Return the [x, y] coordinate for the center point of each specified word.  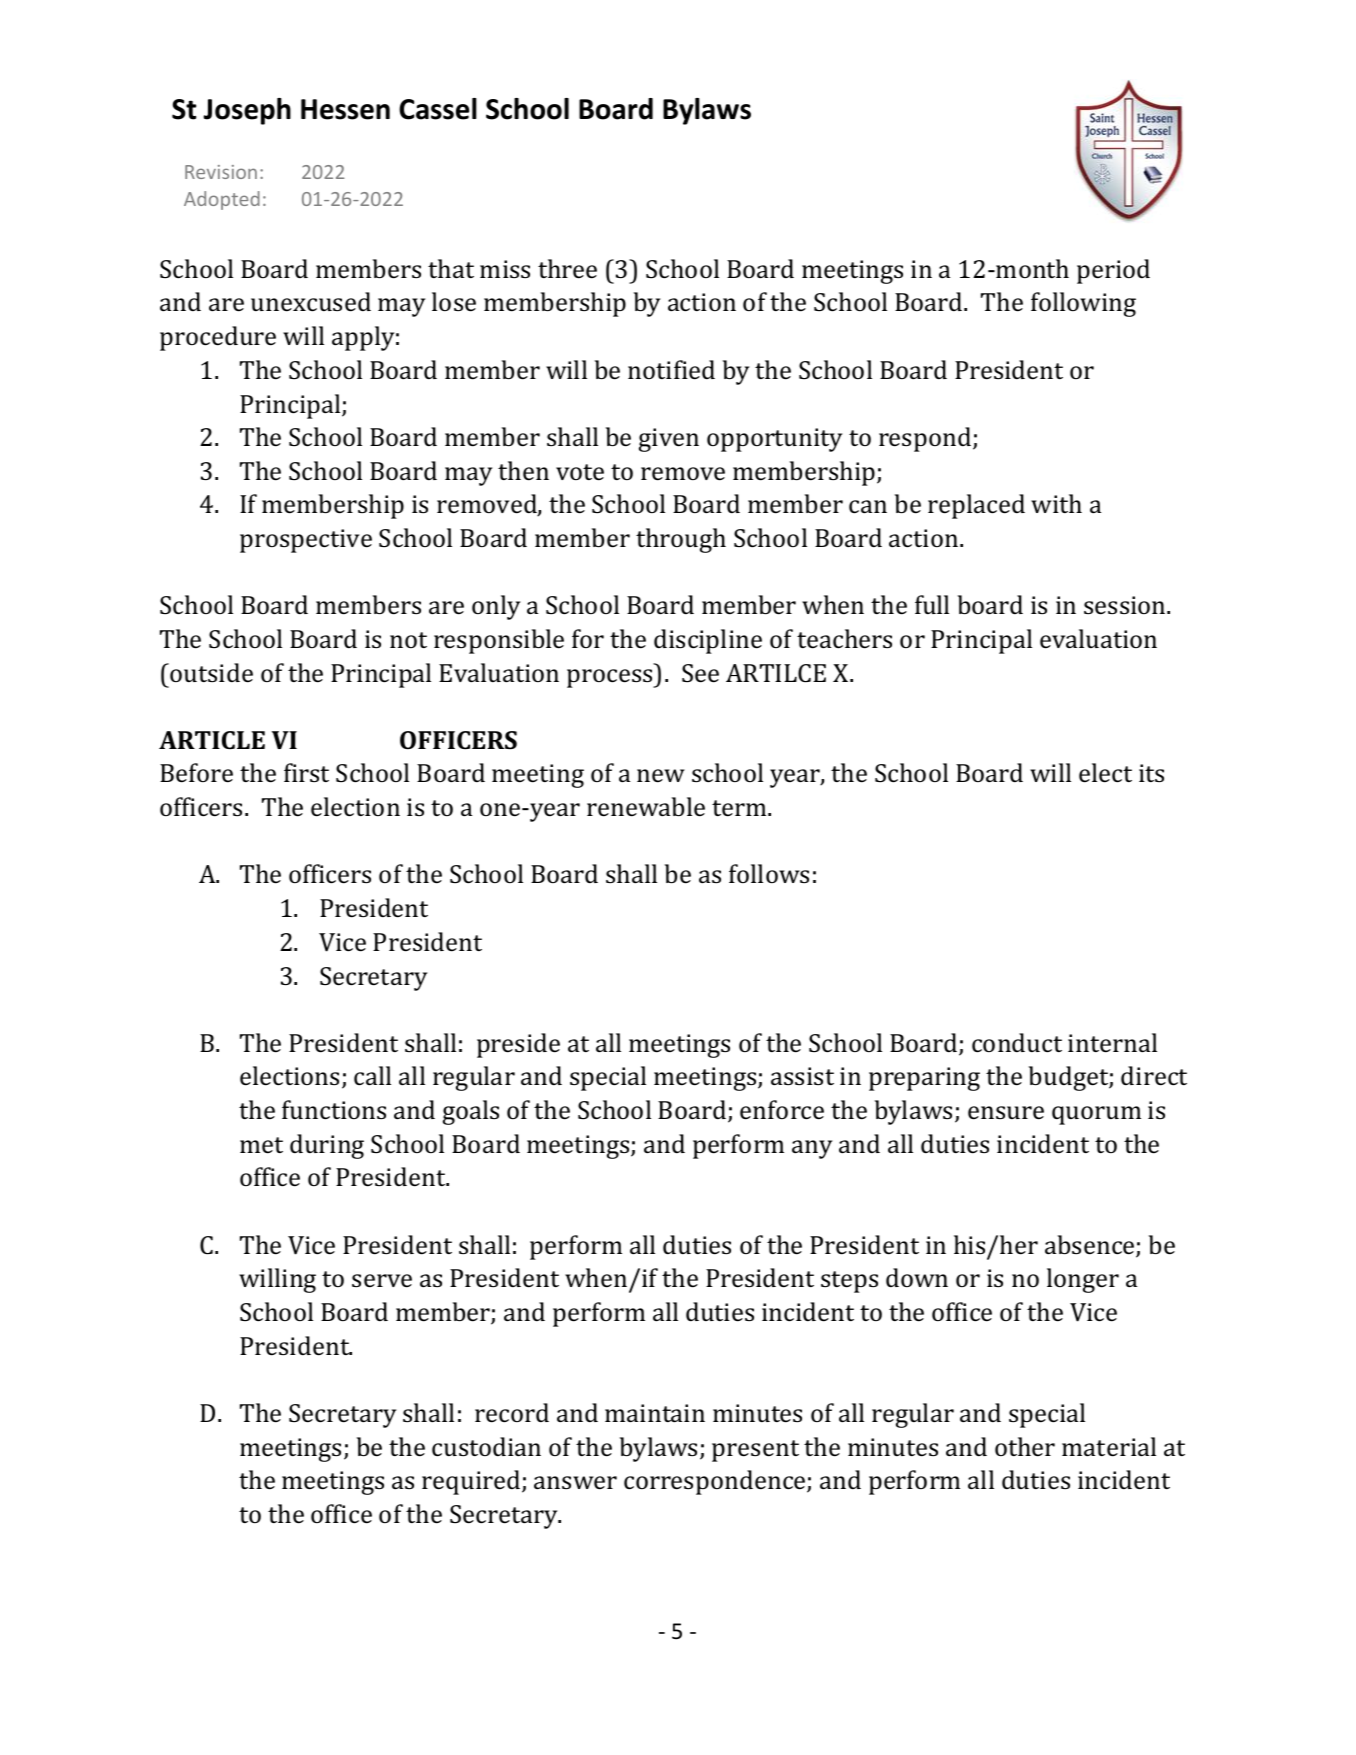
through [681, 540]
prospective [306, 541]
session [1126, 605]
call [372, 1076]
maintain [655, 1413]
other [1025, 1447]
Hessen [345, 109]
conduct [1017, 1043]
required [472, 1482]
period [1113, 271]
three [567, 269]
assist [802, 1076]
